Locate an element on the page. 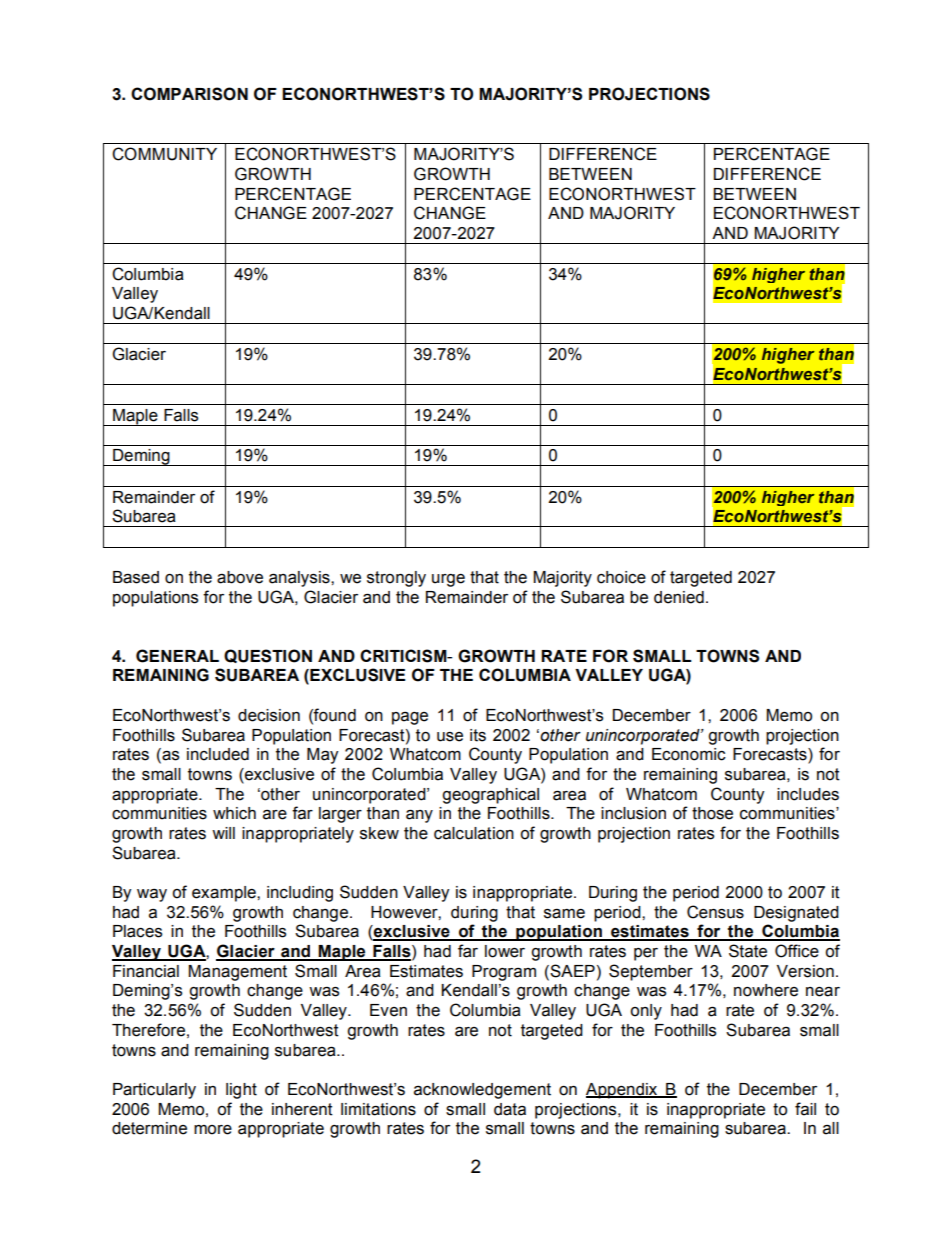  acknowledgement is located at coordinates (482, 1091).
